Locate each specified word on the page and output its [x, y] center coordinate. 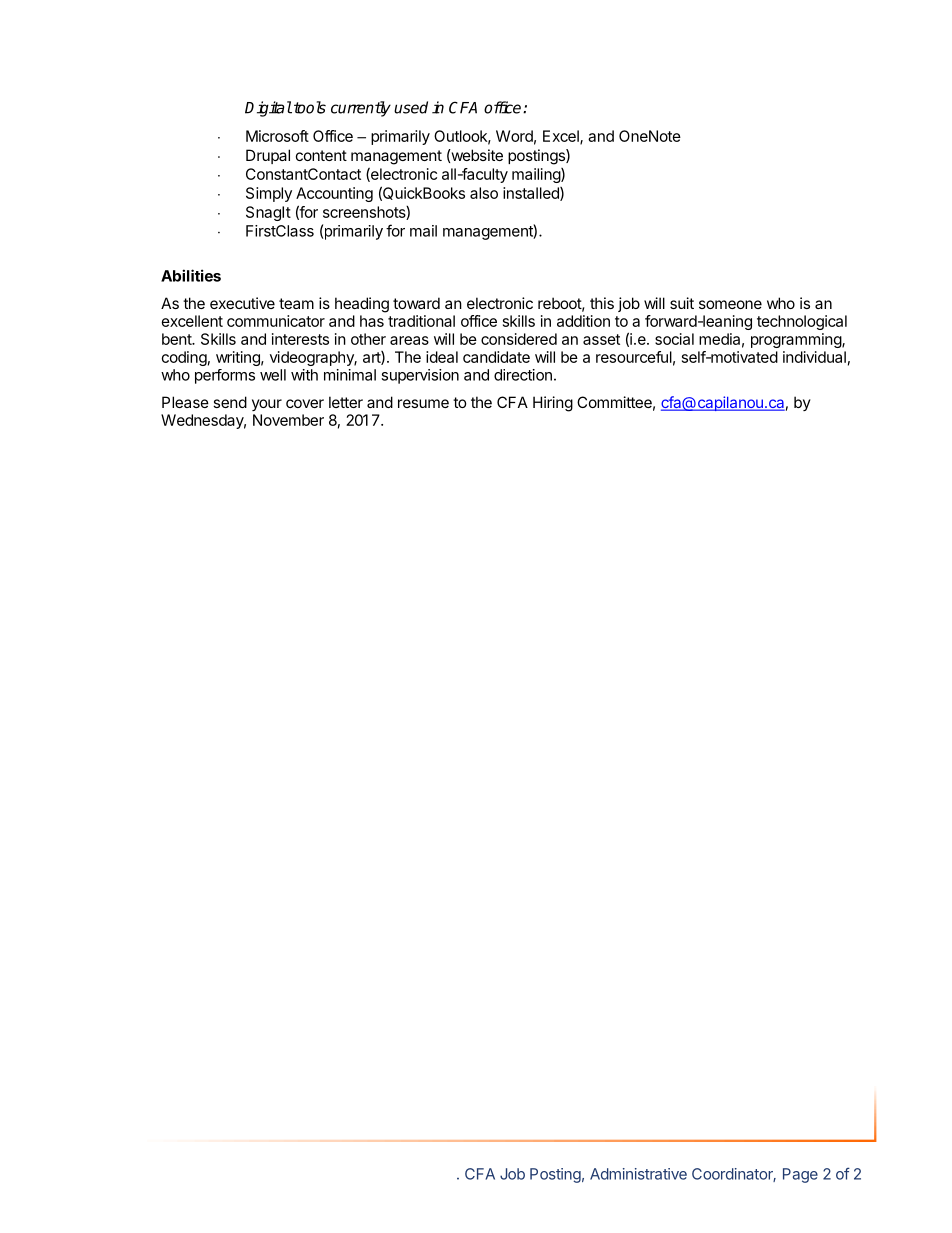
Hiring [553, 404]
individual [814, 357]
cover [305, 403]
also [484, 193]
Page [800, 1175]
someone [730, 304]
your [267, 405]
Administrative [638, 1174]
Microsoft [277, 136]
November [288, 420]
